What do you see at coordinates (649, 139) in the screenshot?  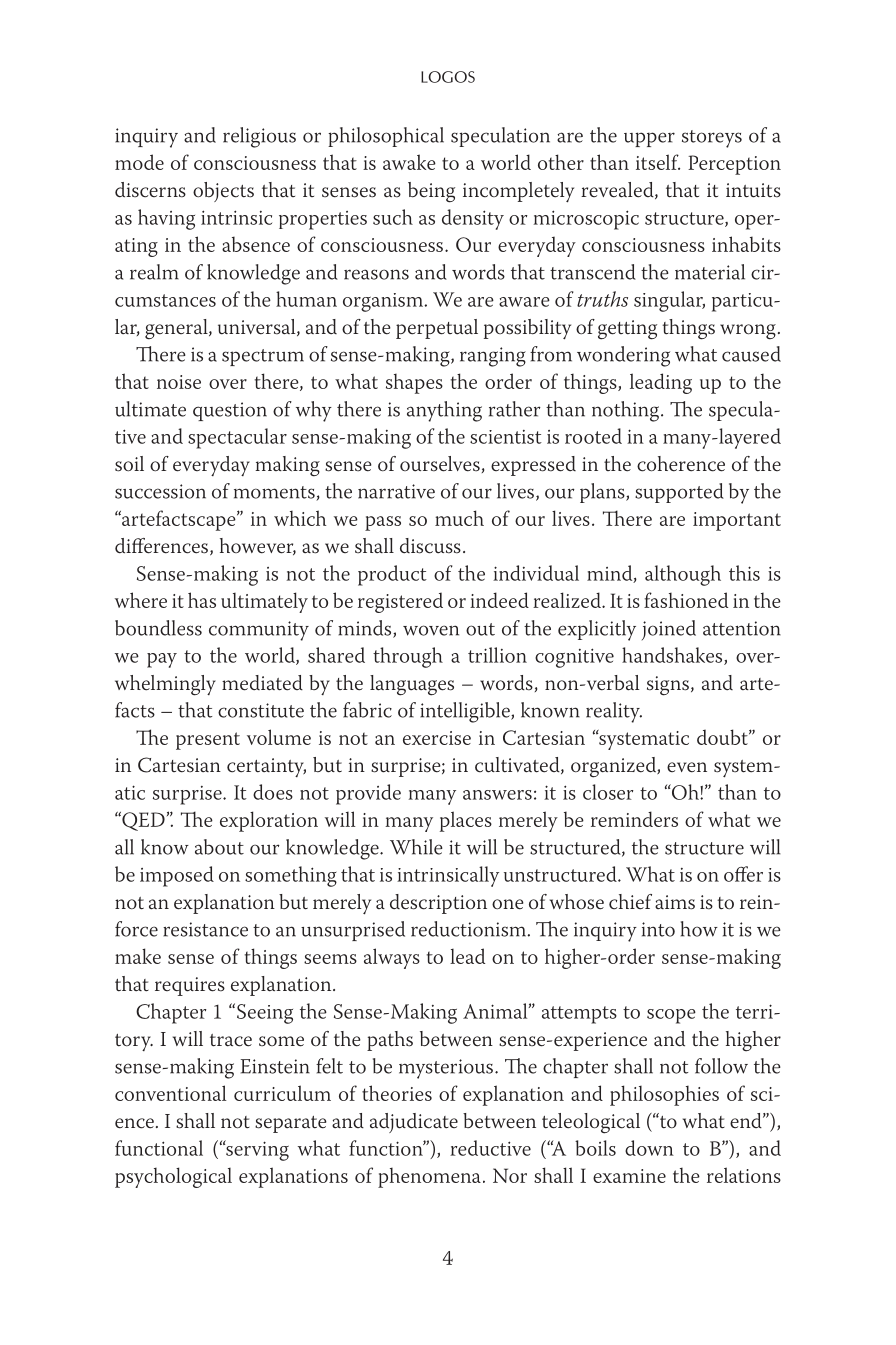 I see `upper` at bounding box center [649, 139].
